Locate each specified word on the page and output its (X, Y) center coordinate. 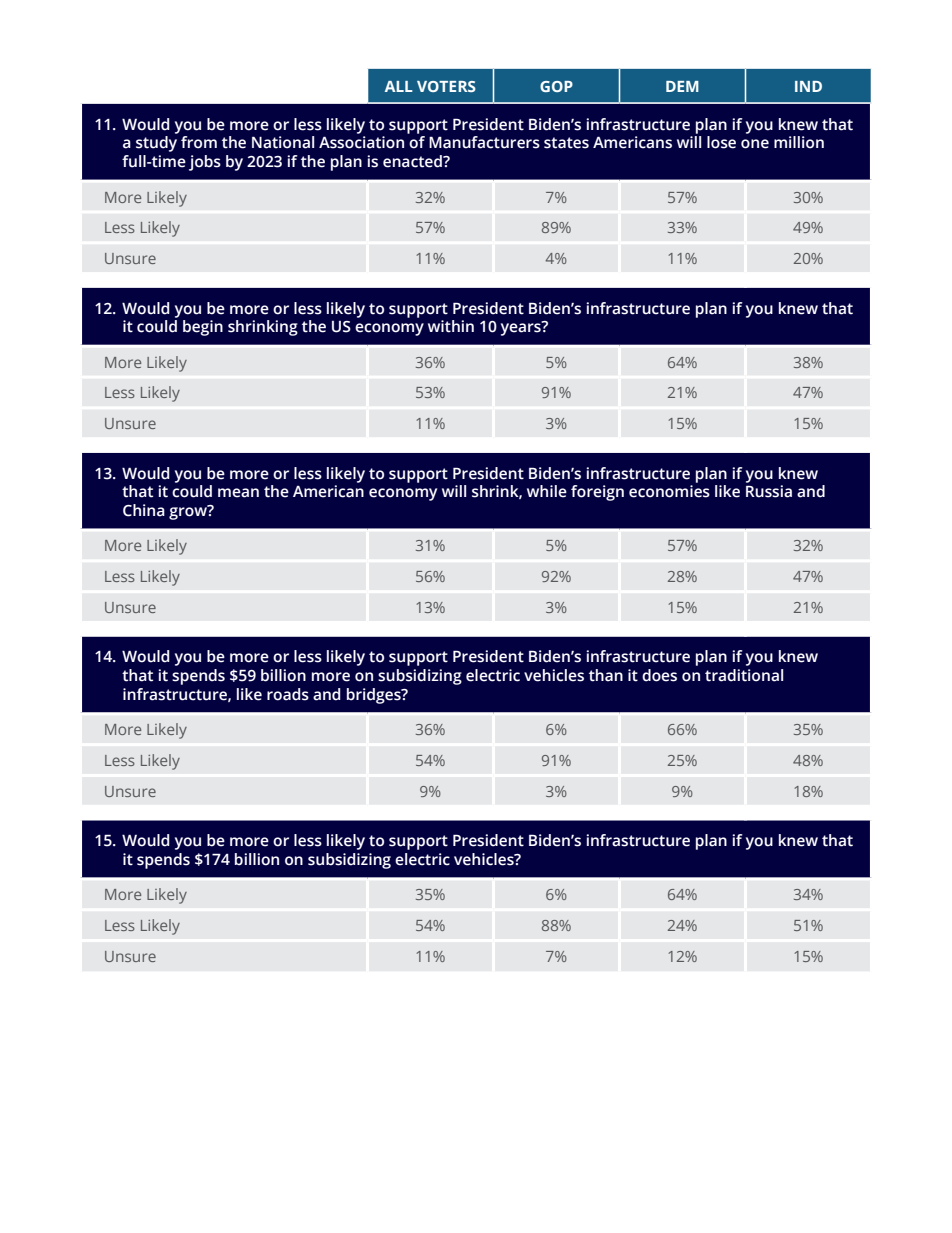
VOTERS (446, 86)
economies (669, 491)
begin (203, 328)
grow (189, 512)
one (755, 144)
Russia (769, 491)
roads (288, 694)
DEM (682, 86)
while (547, 491)
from (199, 142)
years (522, 328)
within (451, 326)
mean (238, 493)
